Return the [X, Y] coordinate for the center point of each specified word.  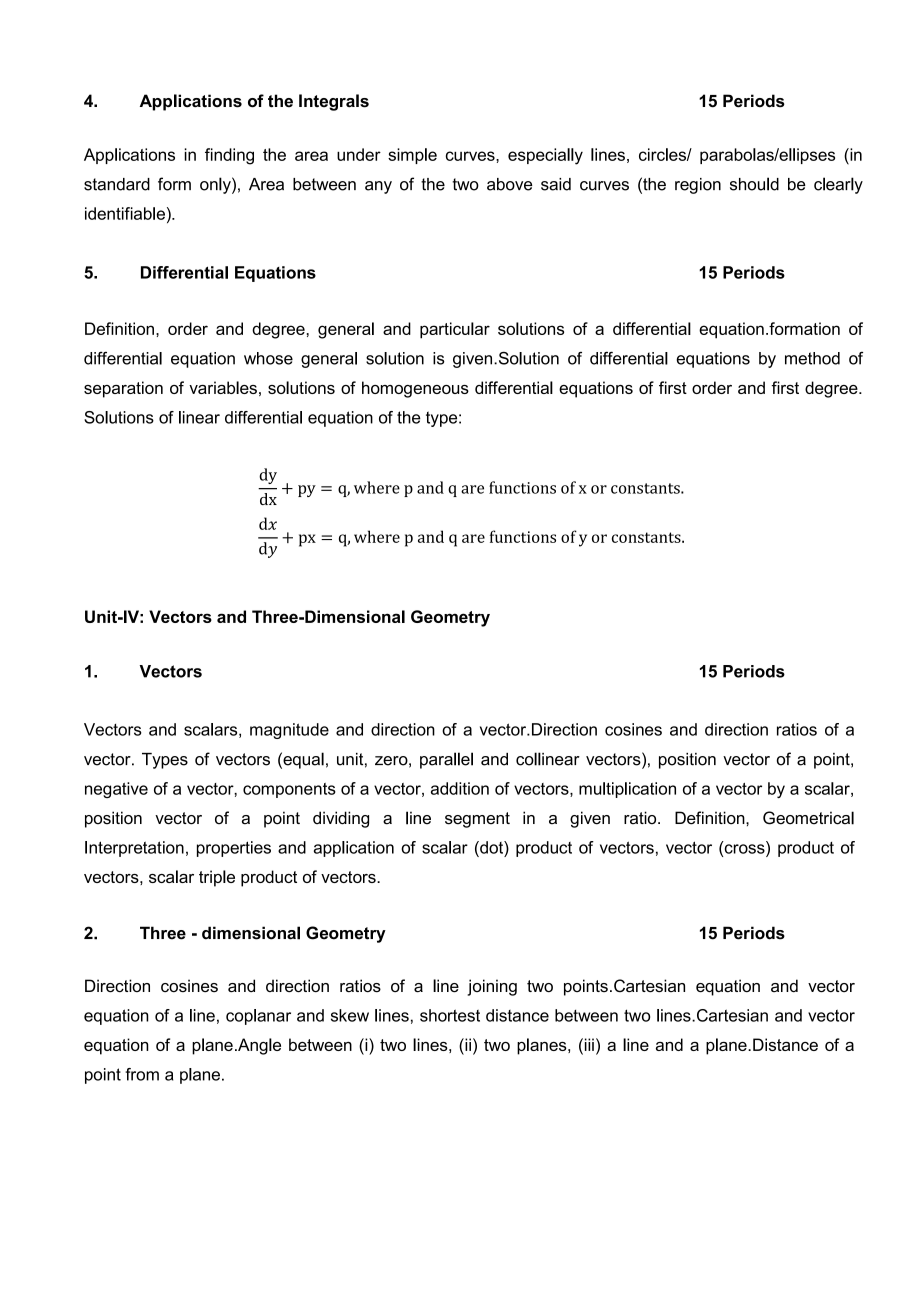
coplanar [258, 1017]
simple [412, 156]
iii [588, 1044]
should [754, 184]
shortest [450, 1015]
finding [229, 156]
